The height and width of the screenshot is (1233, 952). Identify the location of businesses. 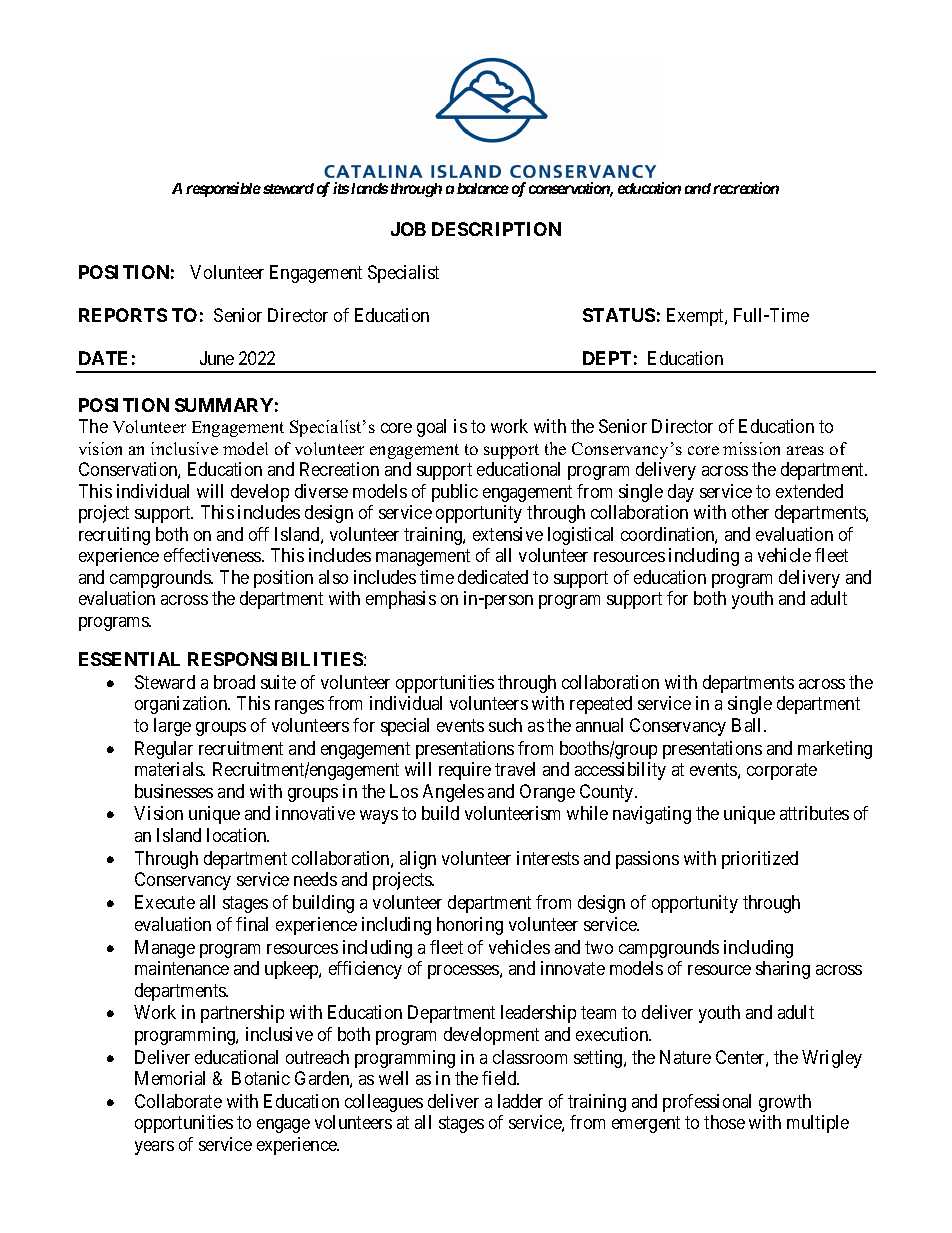
(174, 791).
